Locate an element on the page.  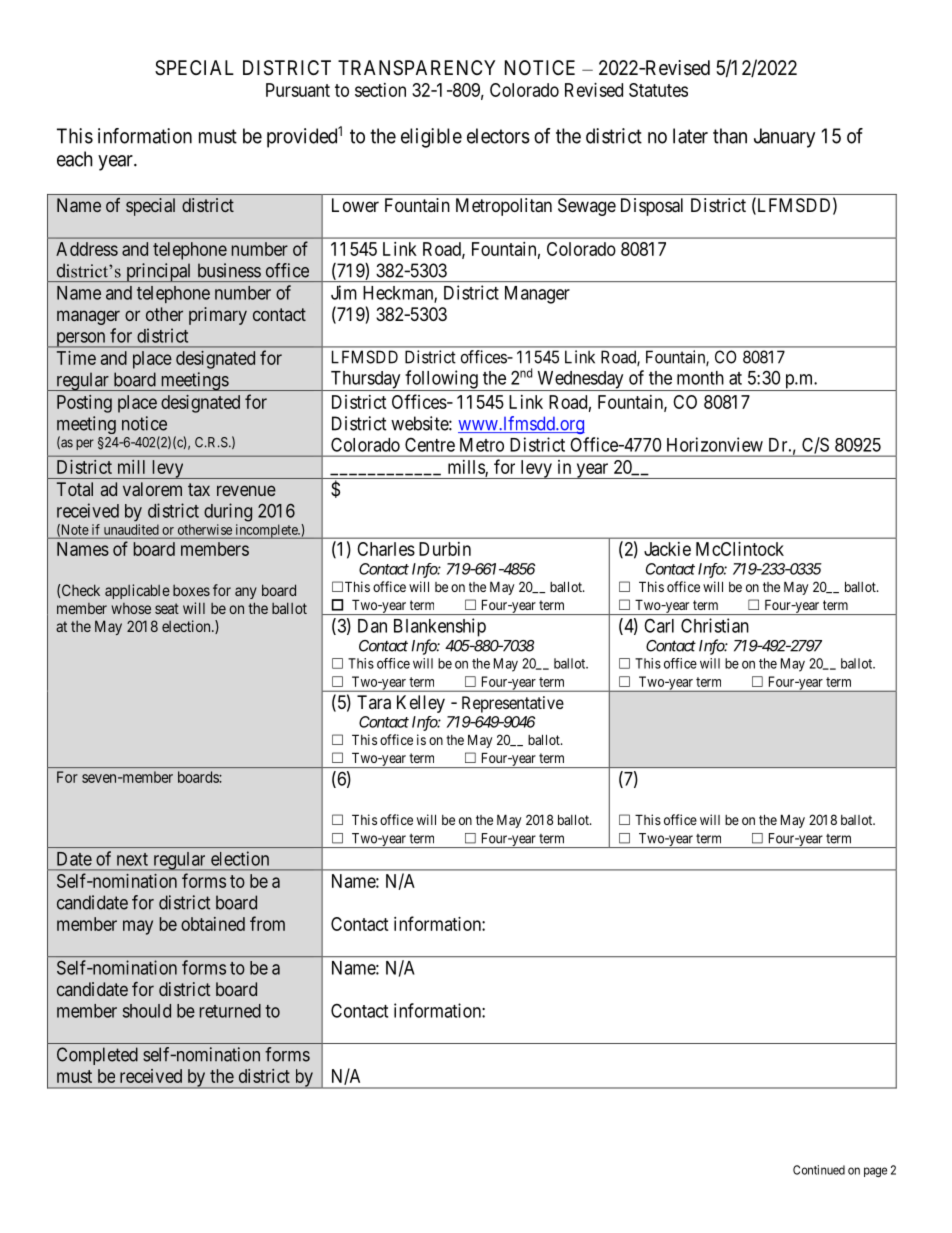
month is located at coordinates (700, 378).
